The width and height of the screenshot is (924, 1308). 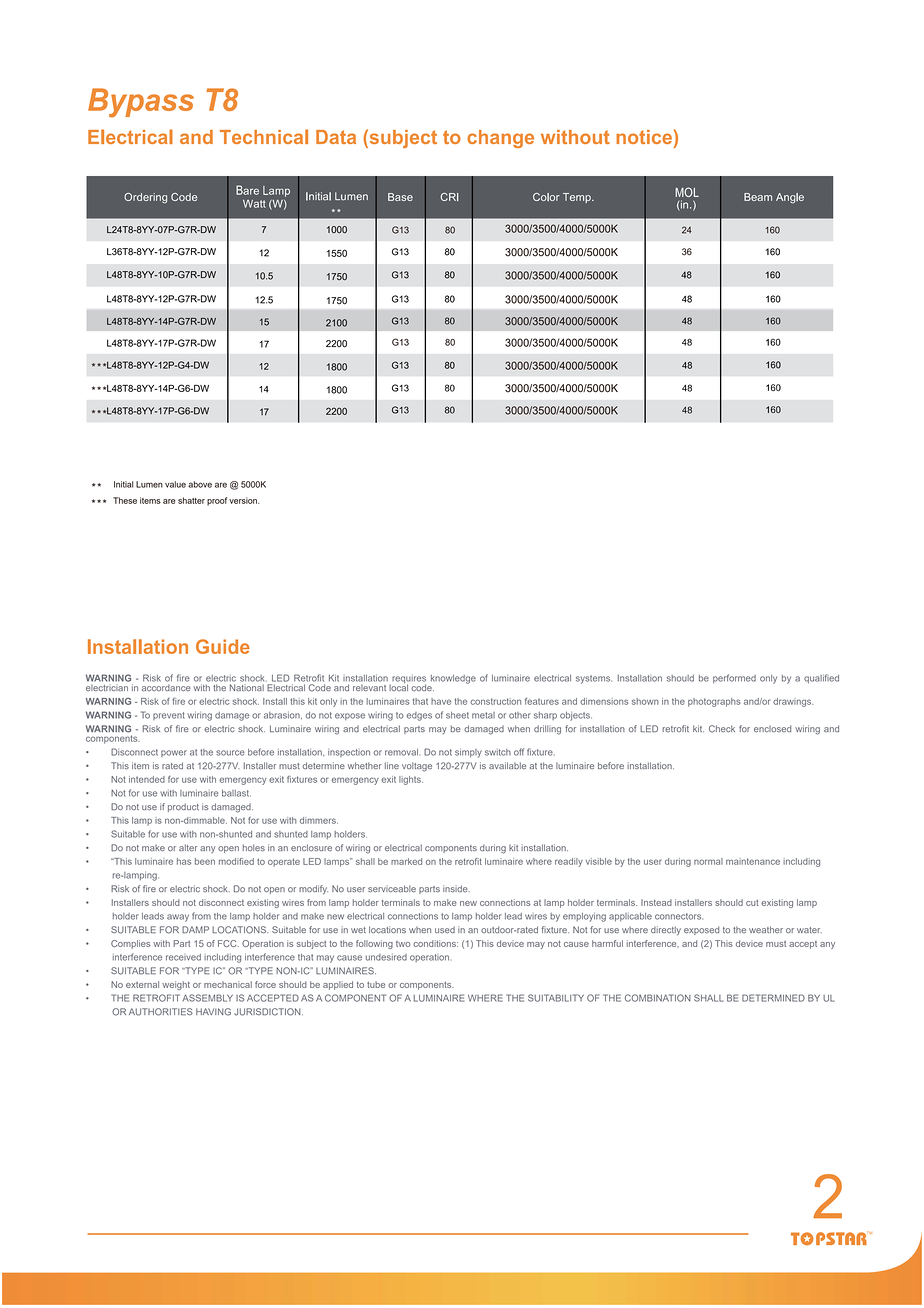 What do you see at coordinates (734, 678) in the screenshot?
I see `performed` at bounding box center [734, 678].
